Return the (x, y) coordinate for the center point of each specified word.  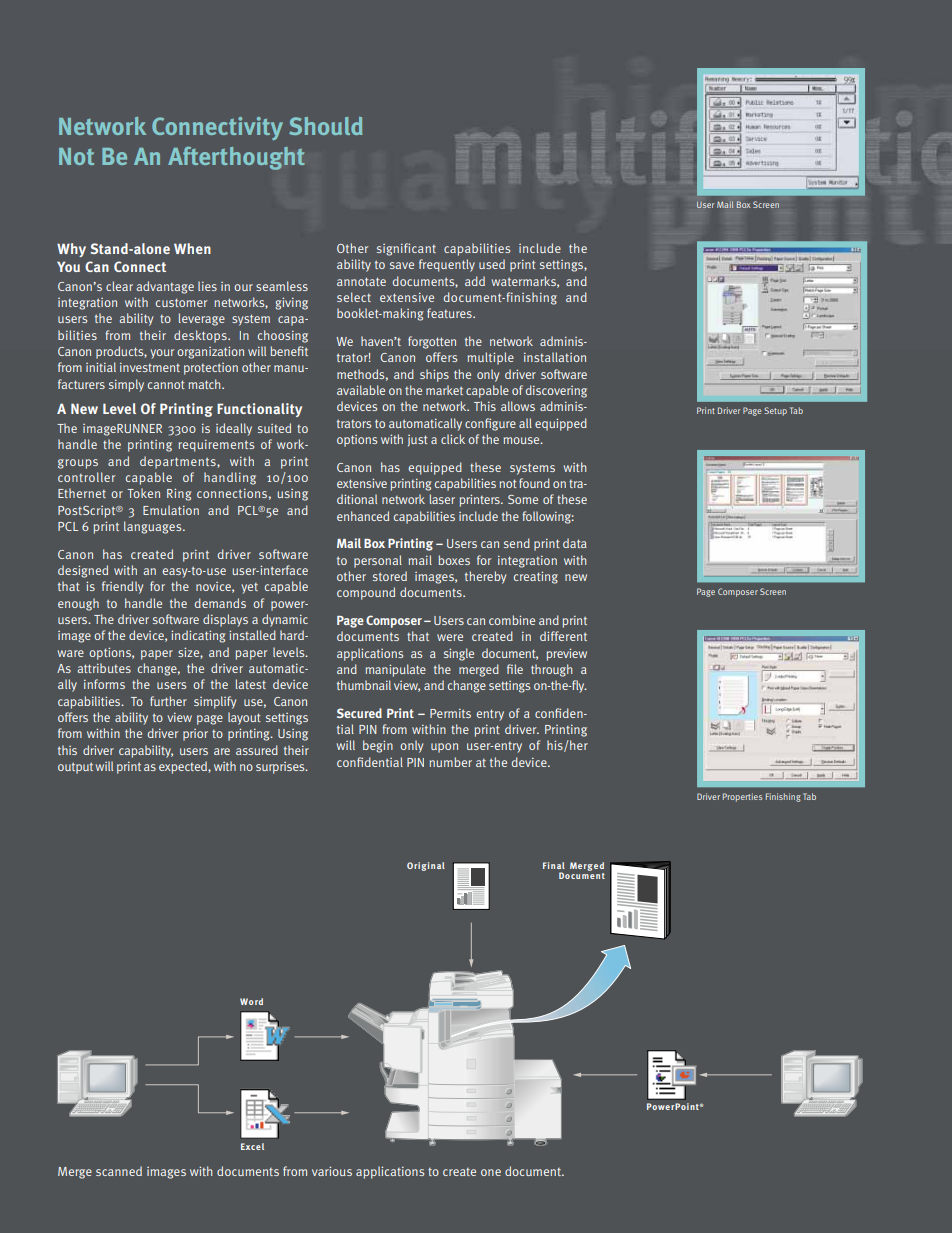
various (332, 1171)
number (451, 762)
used (492, 264)
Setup (775, 411)
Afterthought (236, 158)
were (450, 637)
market (444, 390)
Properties (742, 797)
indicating (198, 636)
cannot (166, 384)
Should (326, 126)
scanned (119, 1171)
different (563, 636)
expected (184, 767)
